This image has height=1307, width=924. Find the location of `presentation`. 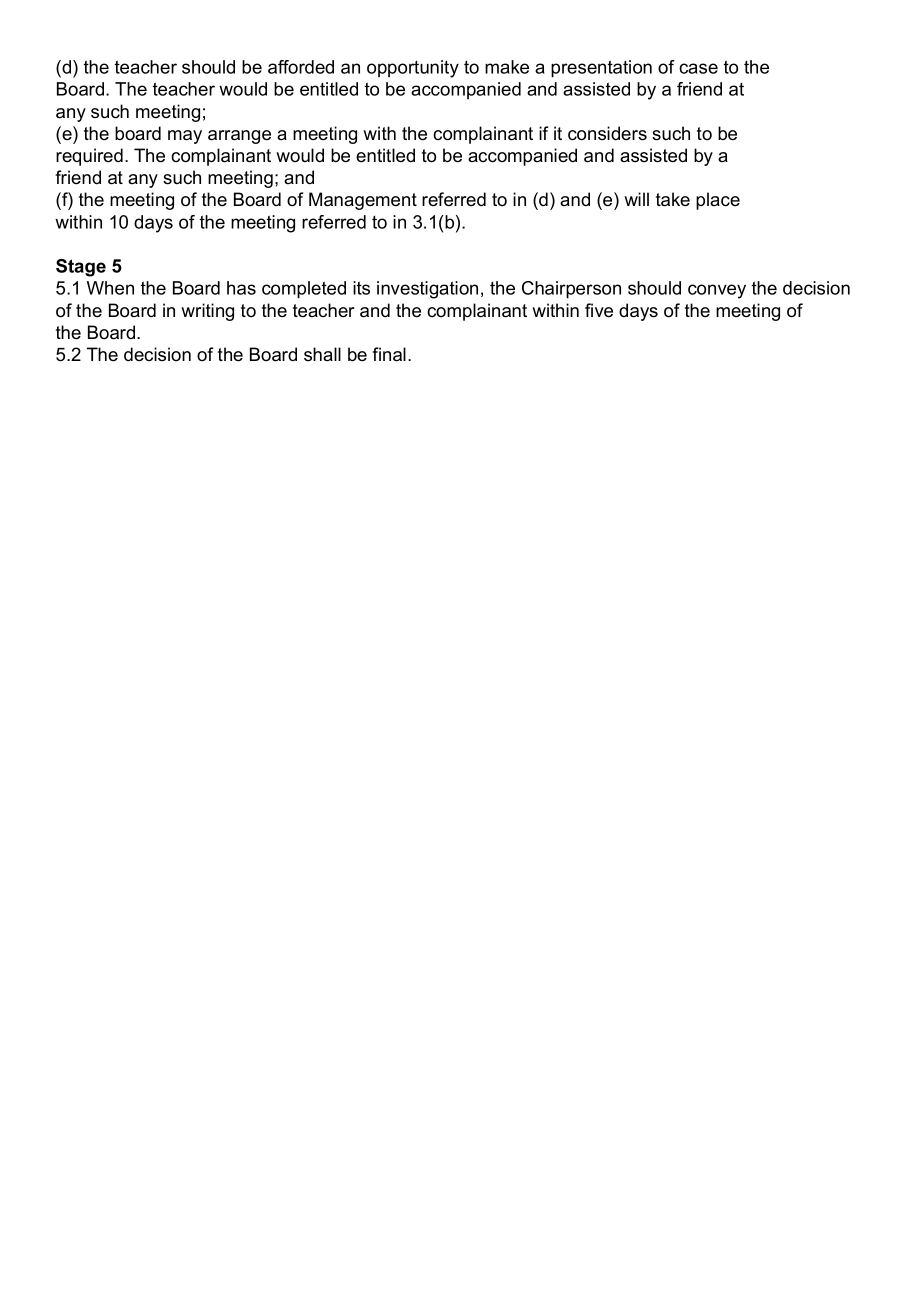

presentation is located at coordinates (601, 69).
